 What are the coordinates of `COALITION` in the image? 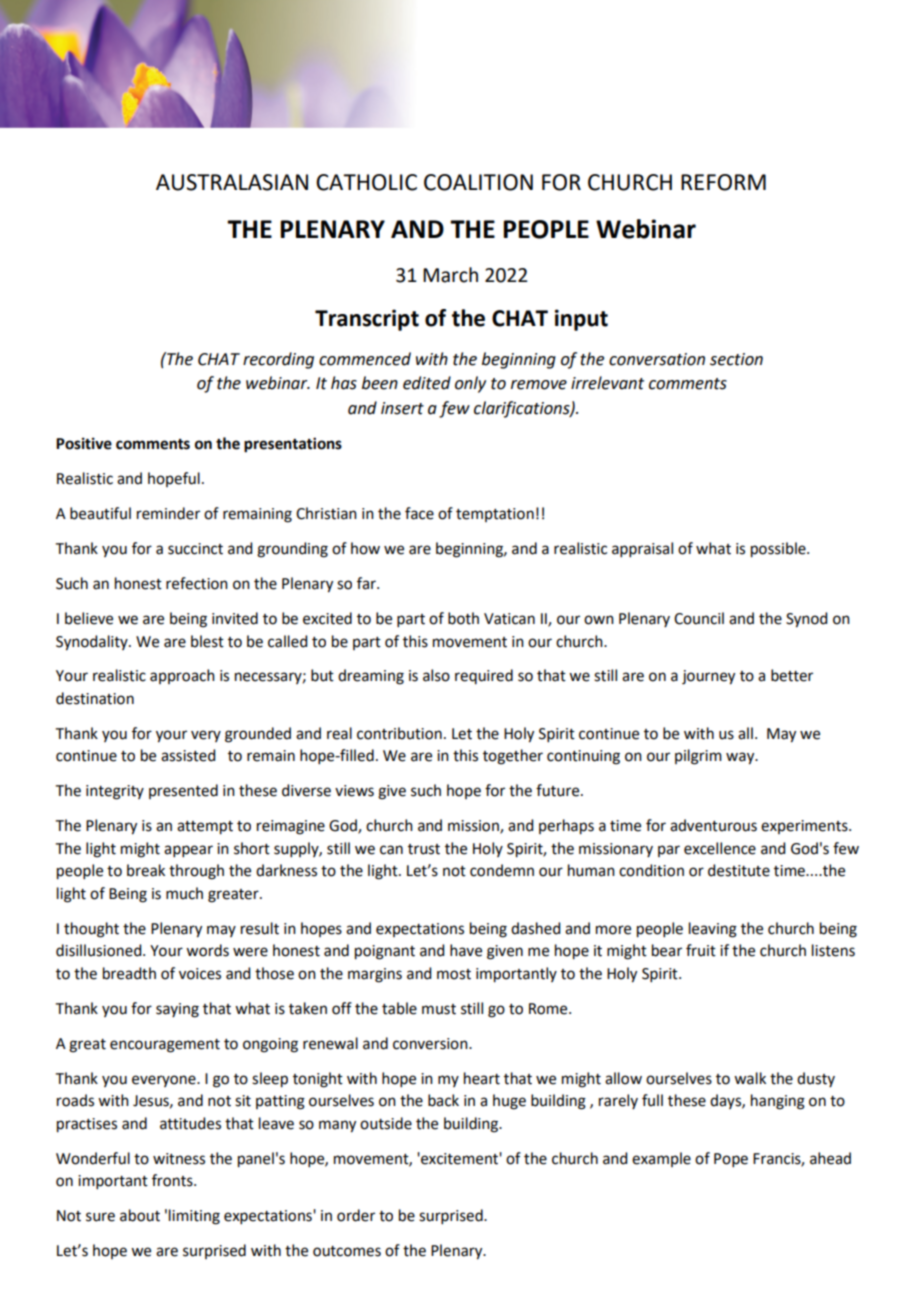 It's located at (478, 182).
